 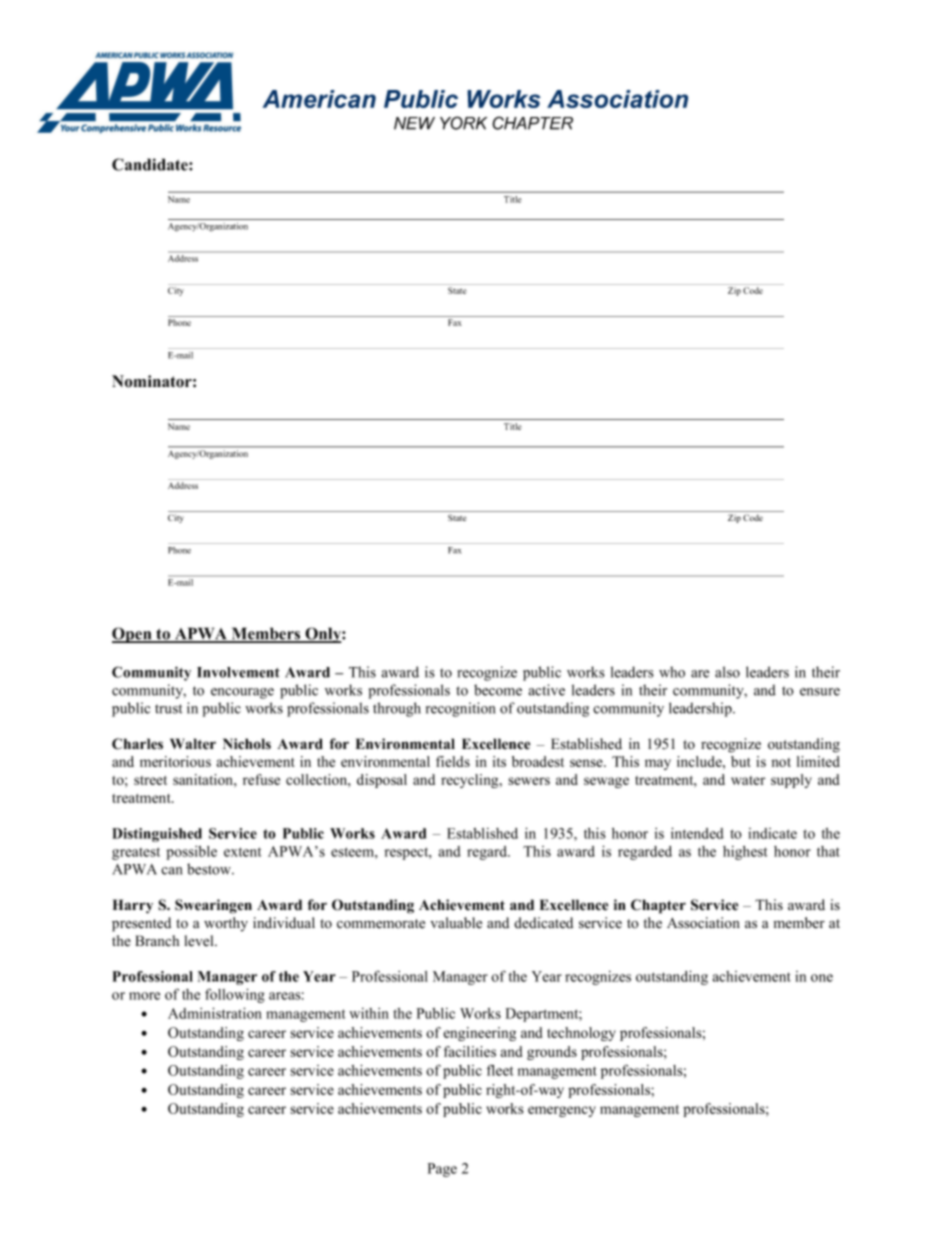 What do you see at coordinates (529, 781) in the page?
I see `sewers` at bounding box center [529, 781].
